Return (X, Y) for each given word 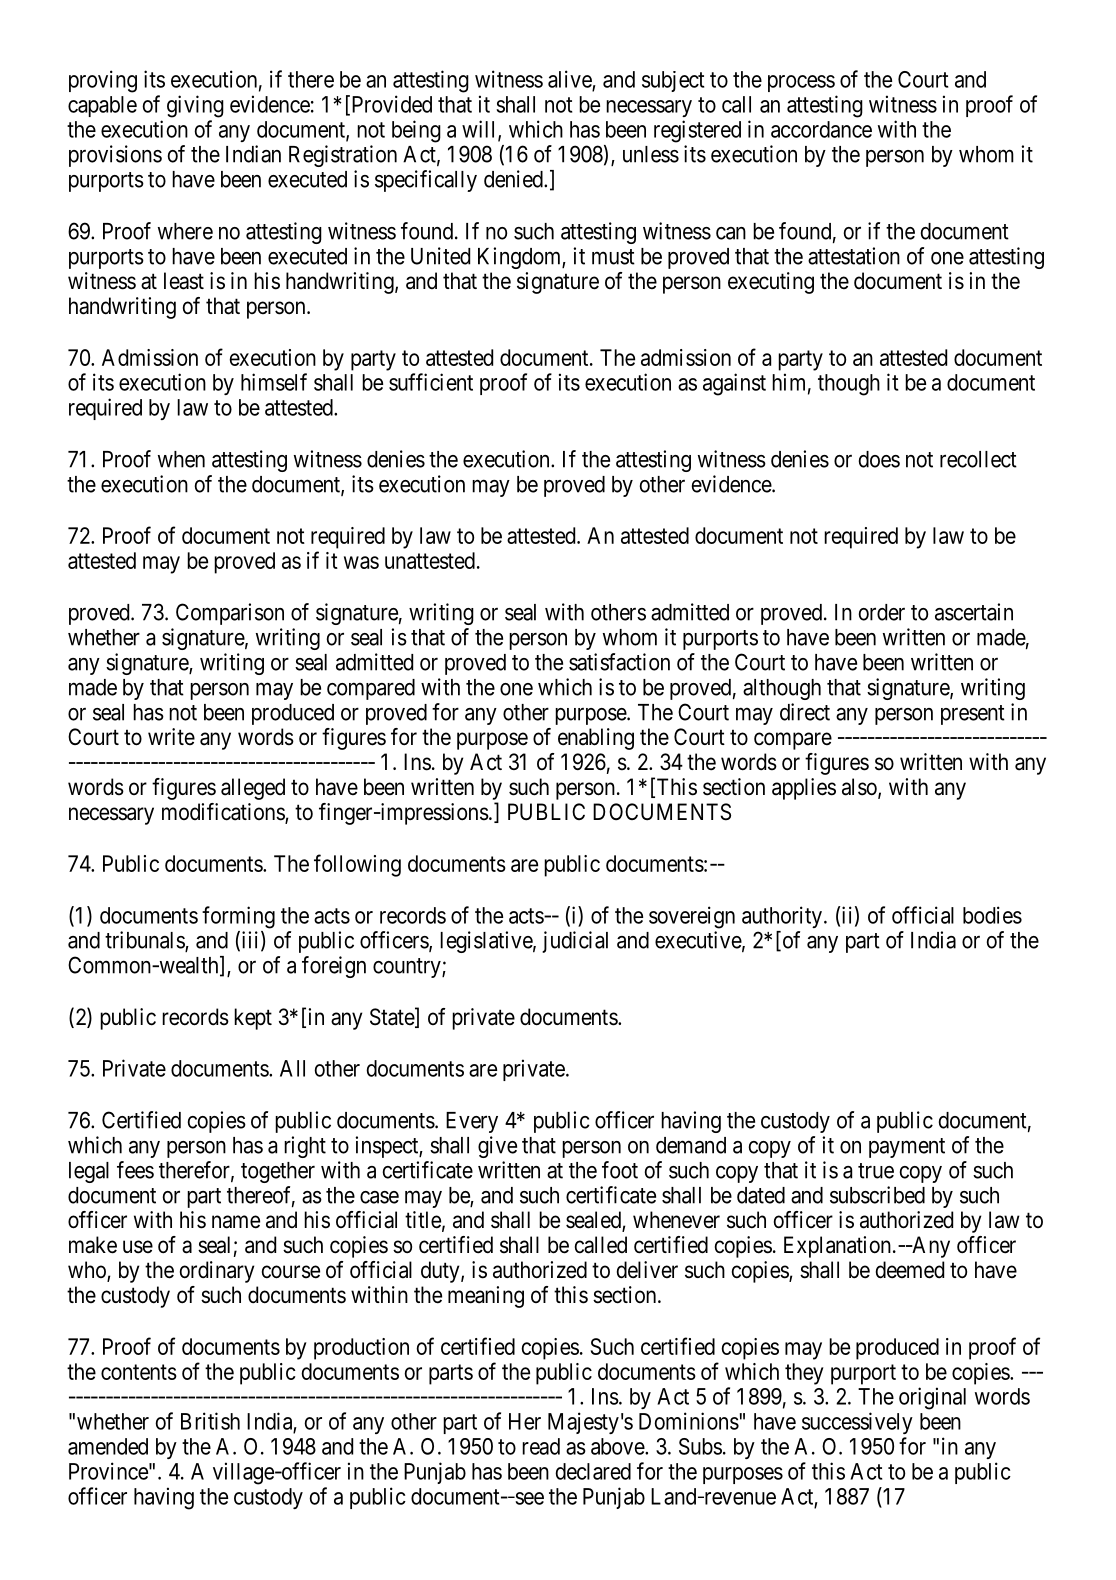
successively (857, 1423)
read (541, 1446)
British (210, 1421)
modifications (224, 813)
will (480, 130)
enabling (596, 739)
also (860, 788)
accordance (821, 129)
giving (195, 106)
